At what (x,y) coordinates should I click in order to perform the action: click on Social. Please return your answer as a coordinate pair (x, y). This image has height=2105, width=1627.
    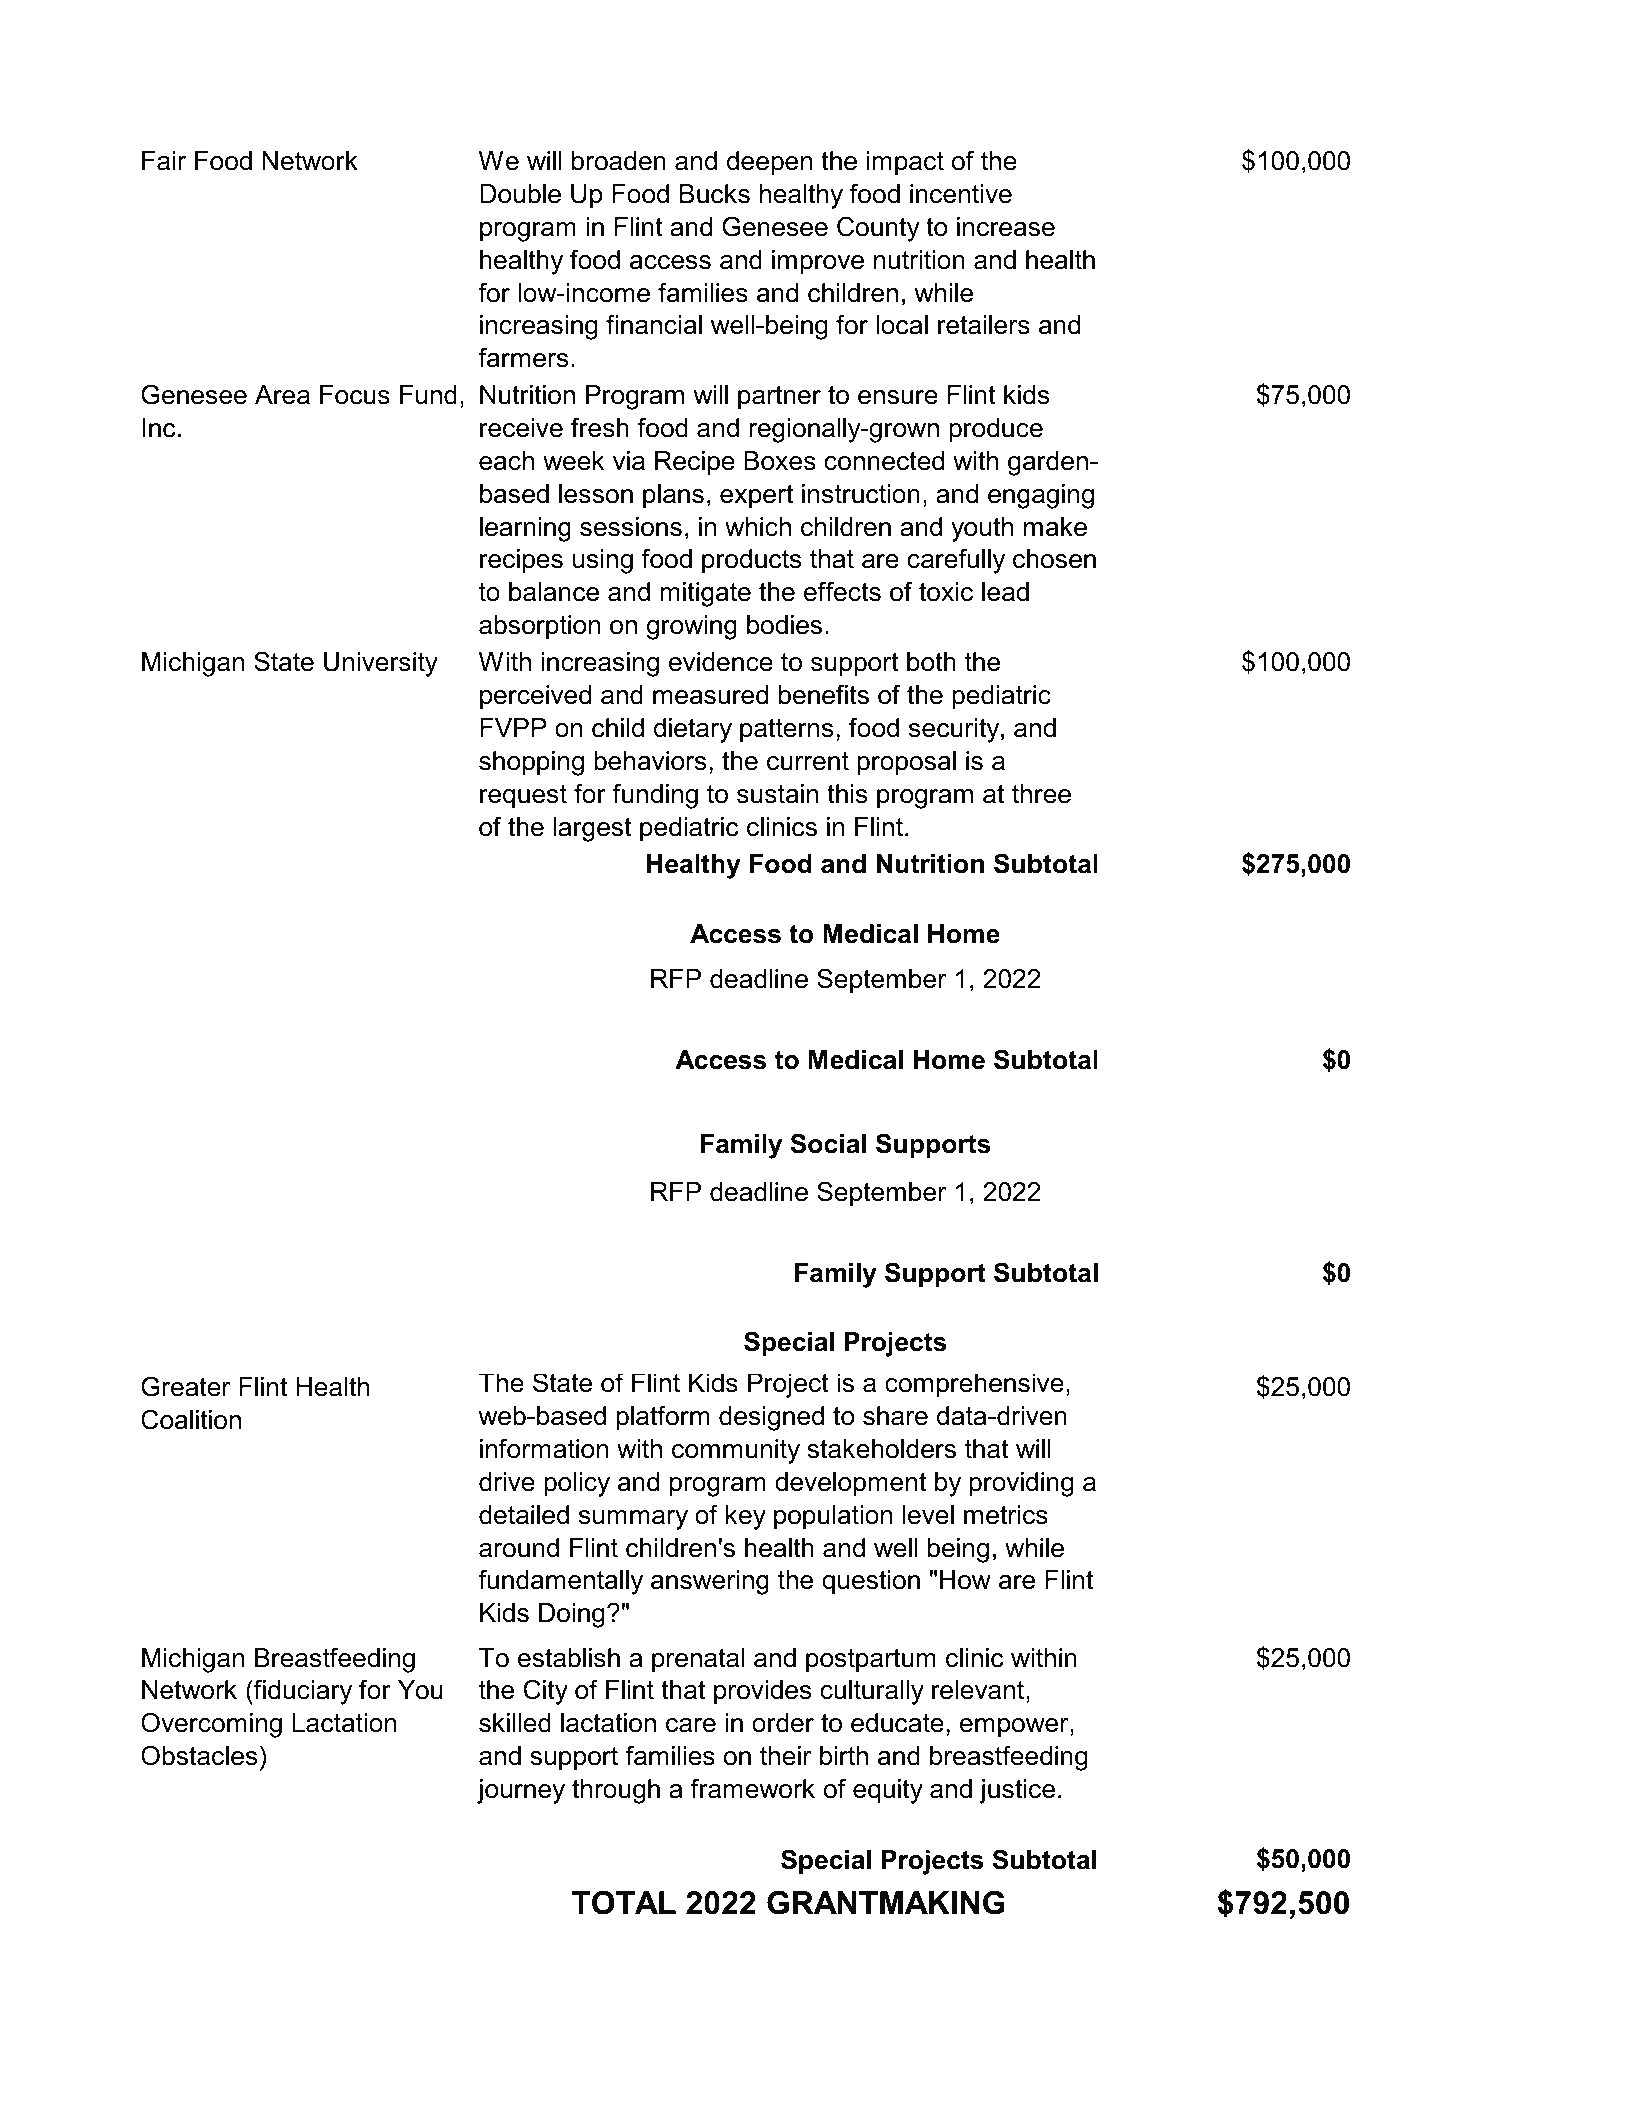
    Looking at the image, I should click on (828, 1143).
